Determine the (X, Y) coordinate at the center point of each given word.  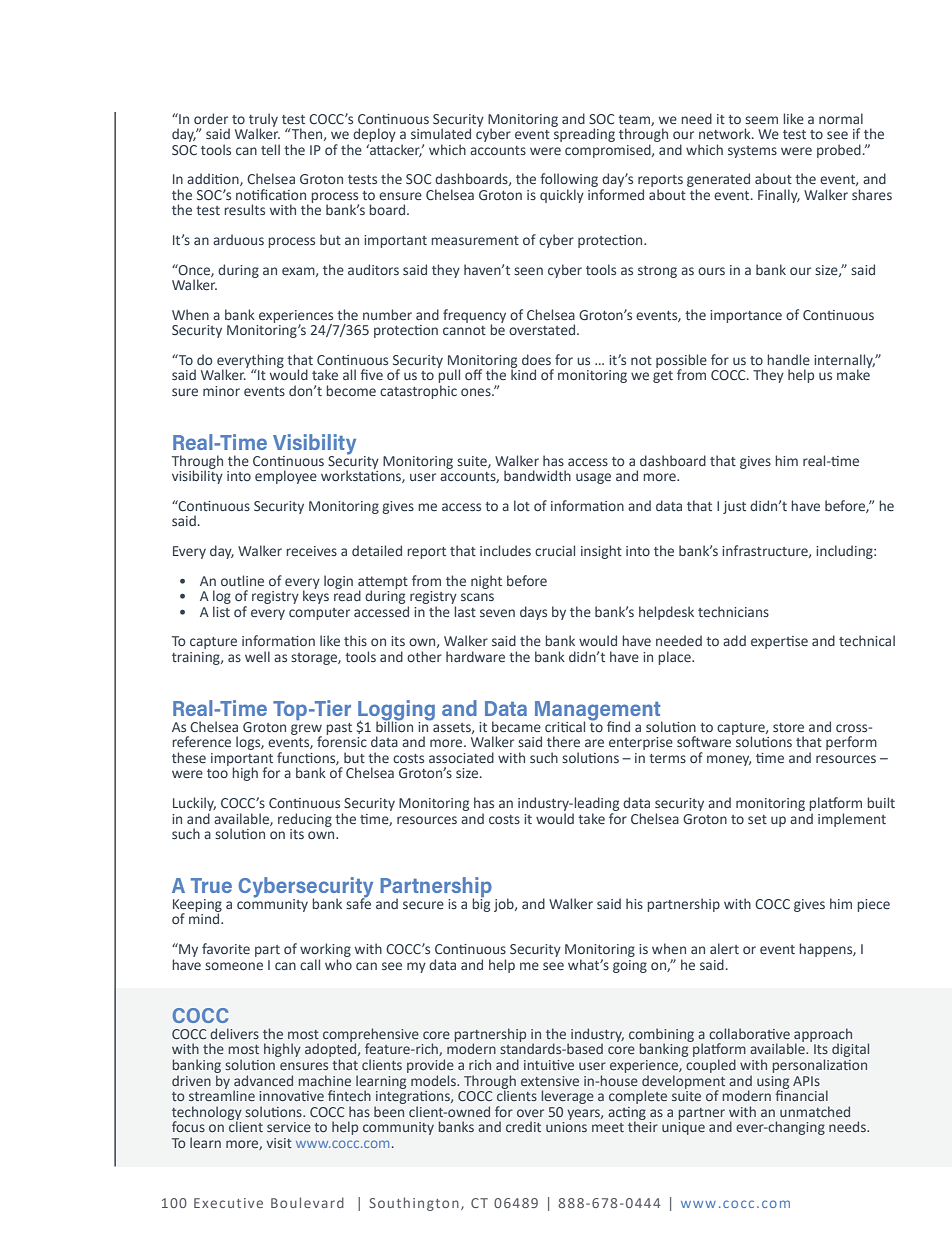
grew (306, 730)
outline (242, 580)
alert (724, 948)
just (734, 507)
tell (270, 149)
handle (788, 359)
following (569, 181)
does (536, 359)
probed (839, 151)
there (563, 741)
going (630, 966)
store (788, 727)
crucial (555, 550)
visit (279, 1143)
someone (234, 966)
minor (221, 391)
